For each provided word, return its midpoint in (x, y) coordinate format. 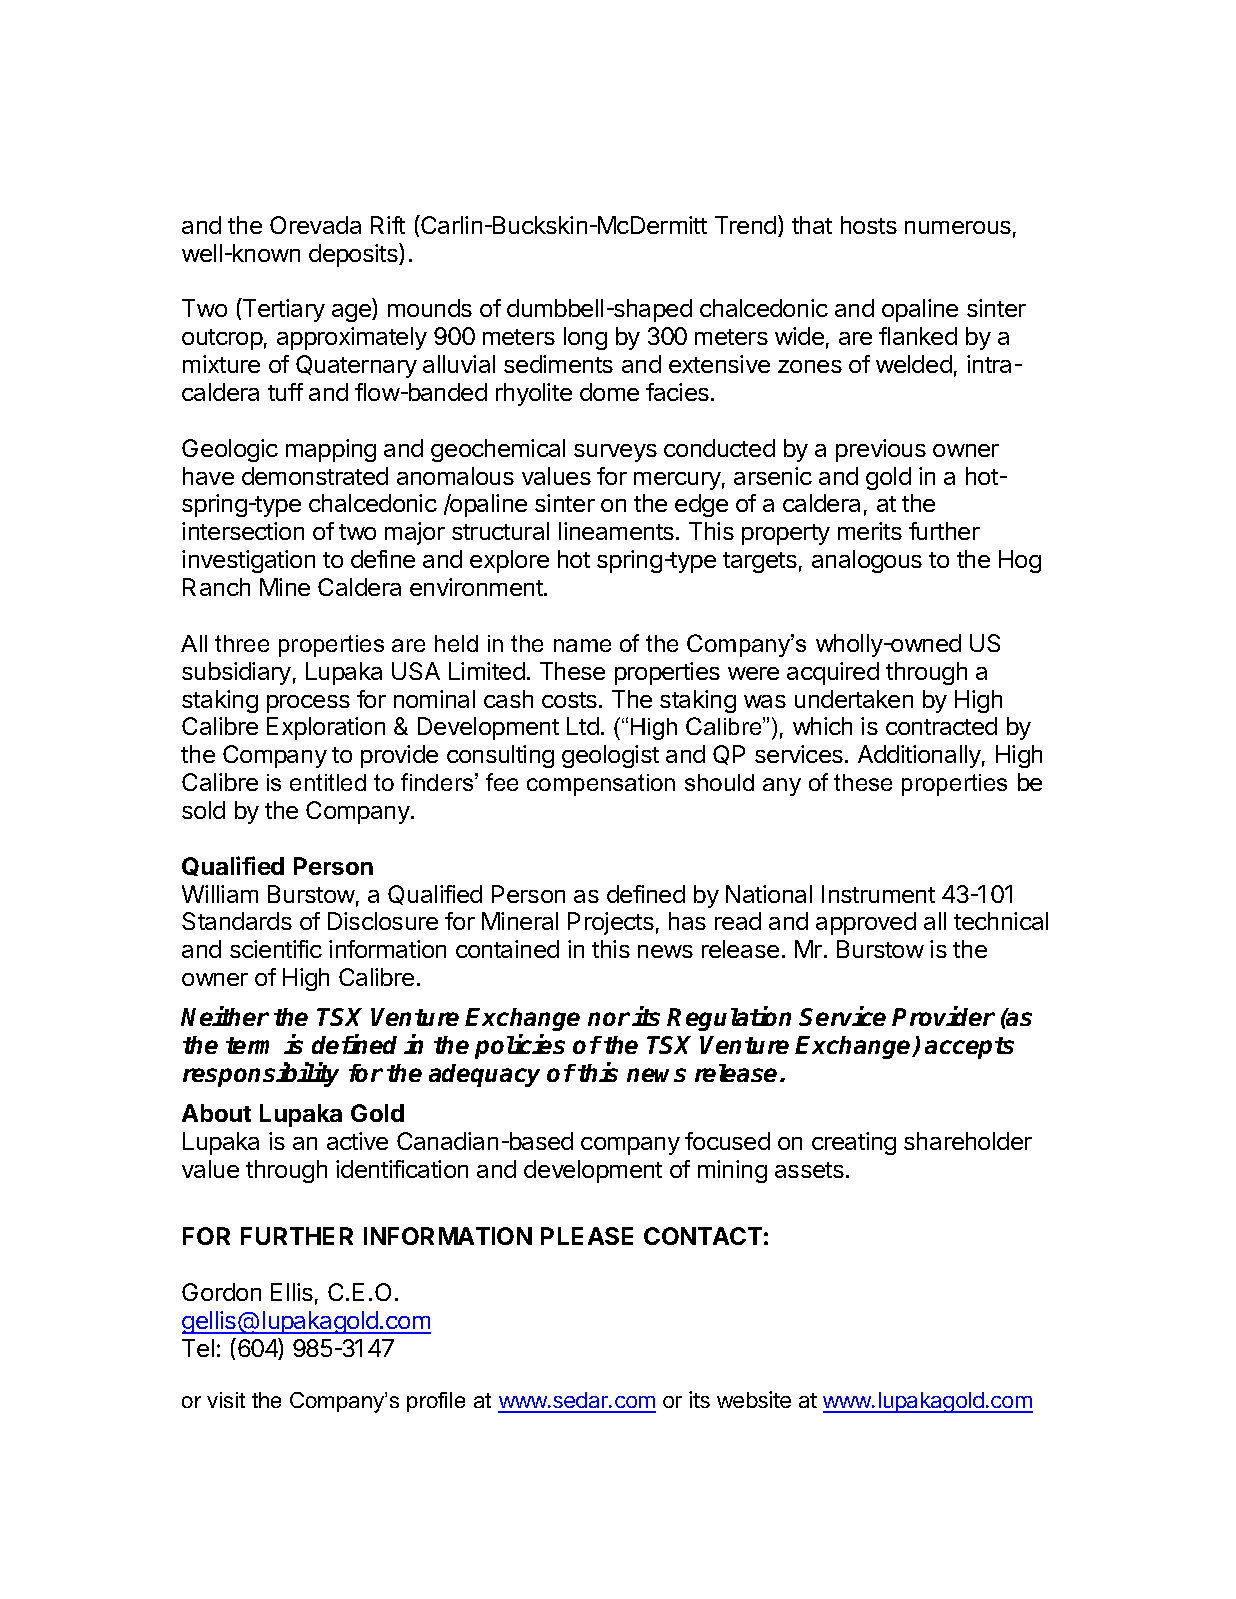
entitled (328, 782)
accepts (969, 1048)
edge (701, 505)
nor (609, 1019)
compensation (601, 785)
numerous (958, 227)
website (754, 1399)
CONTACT (703, 1236)
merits (870, 531)
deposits (354, 255)
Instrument (878, 894)
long (585, 338)
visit (226, 1400)
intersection (243, 531)
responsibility (261, 1074)
